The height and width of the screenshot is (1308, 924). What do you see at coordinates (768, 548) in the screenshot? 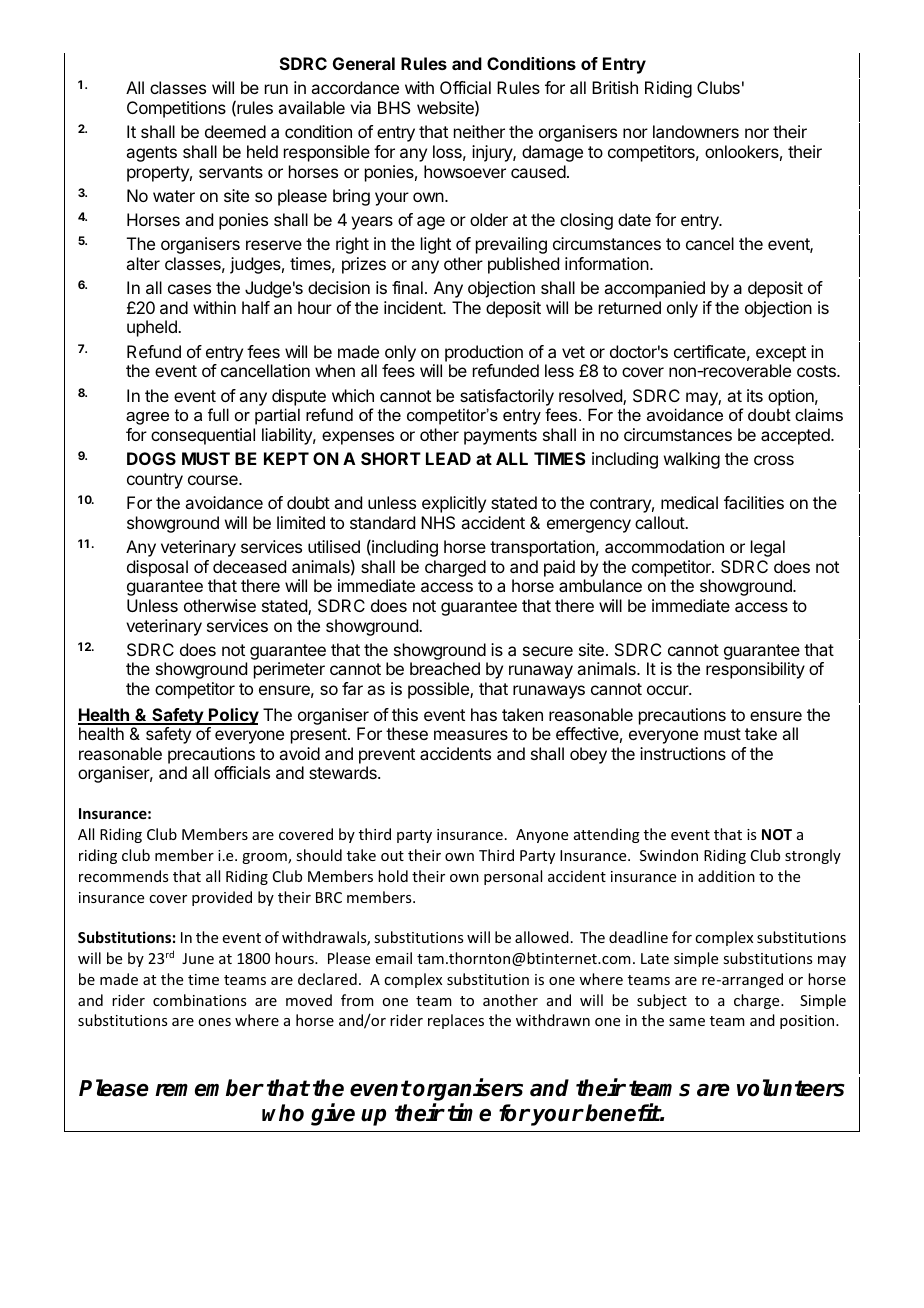
I see `legal` at bounding box center [768, 548].
